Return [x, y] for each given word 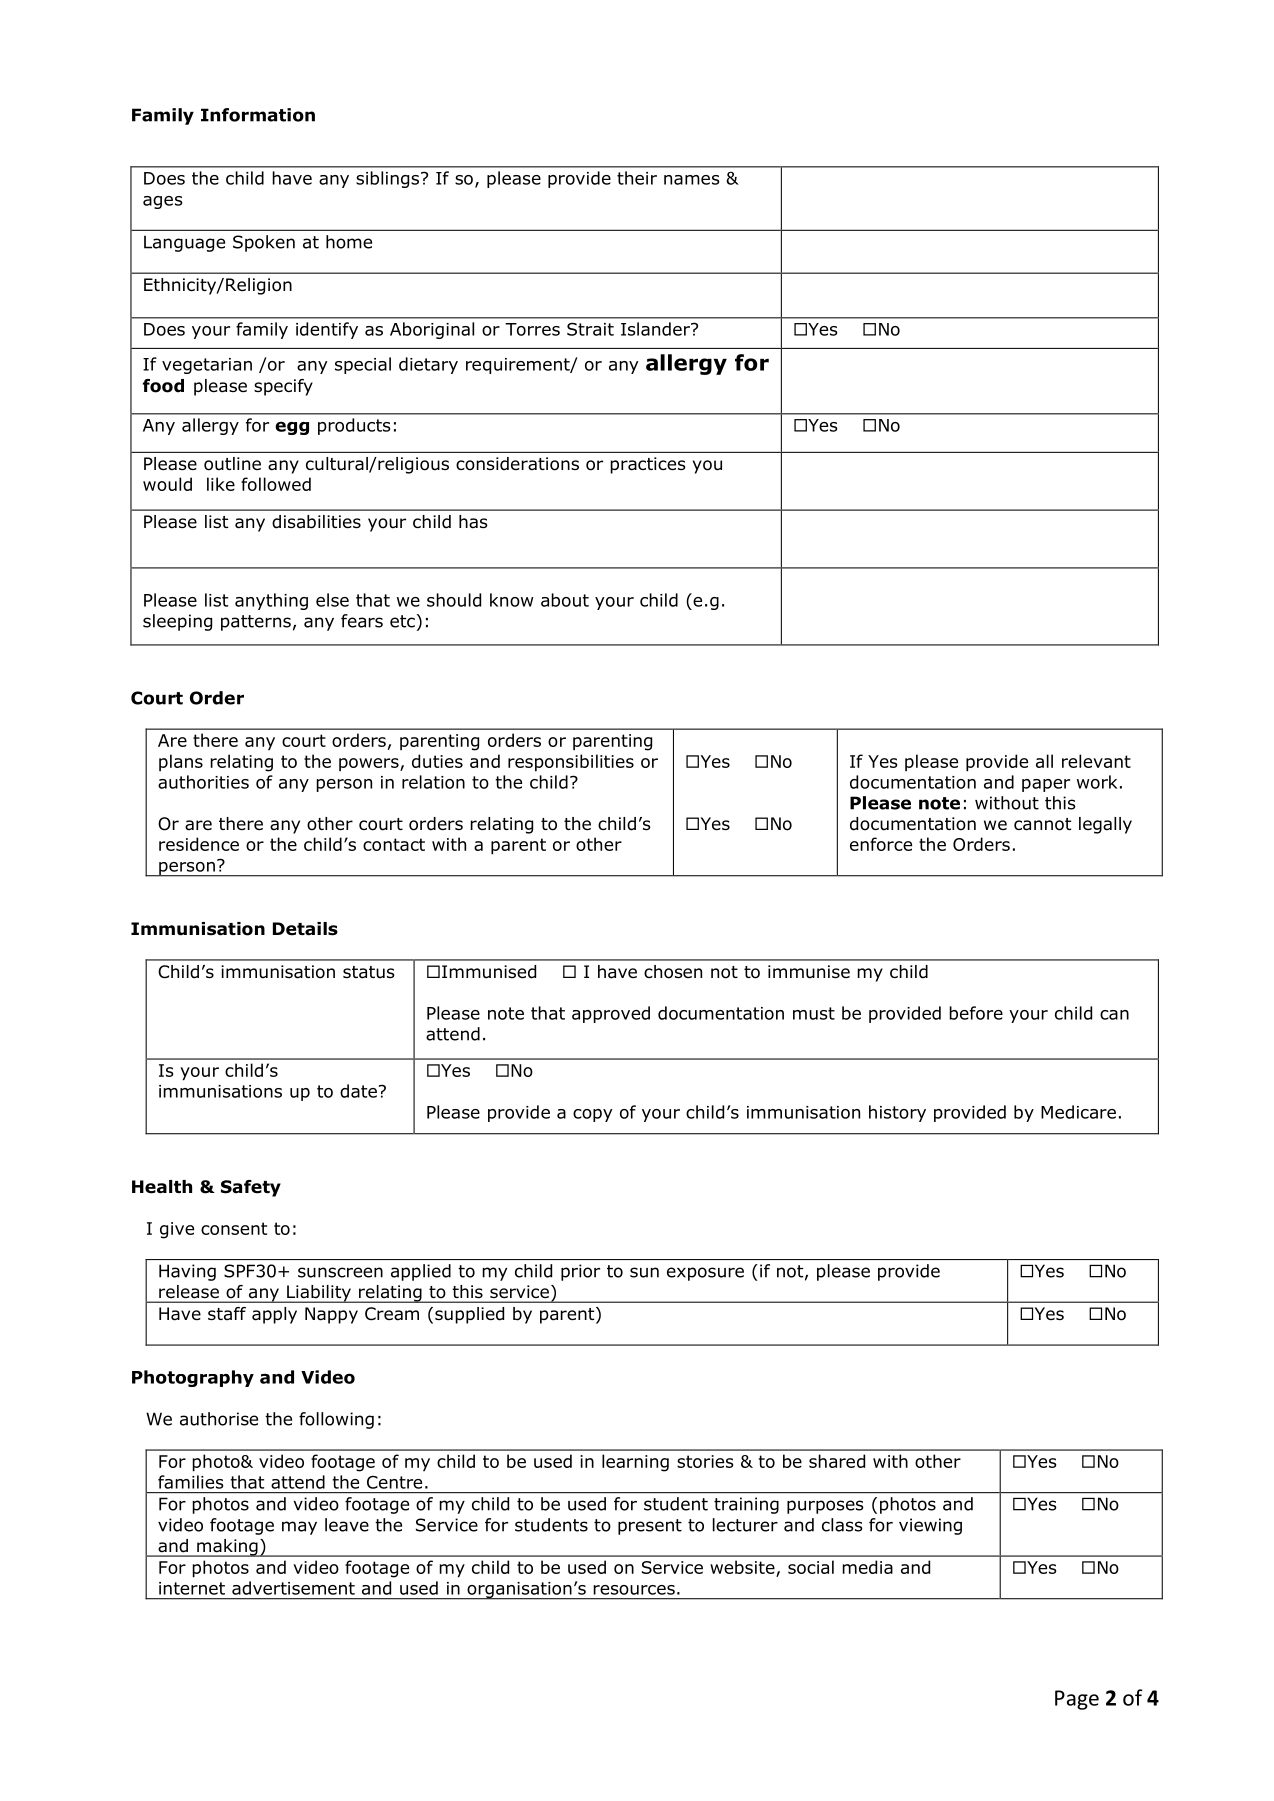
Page [1077, 1700]
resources [634, 1590]
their [637, 178]
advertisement [293, 1588]
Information [258, 115]
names [692, 180]
